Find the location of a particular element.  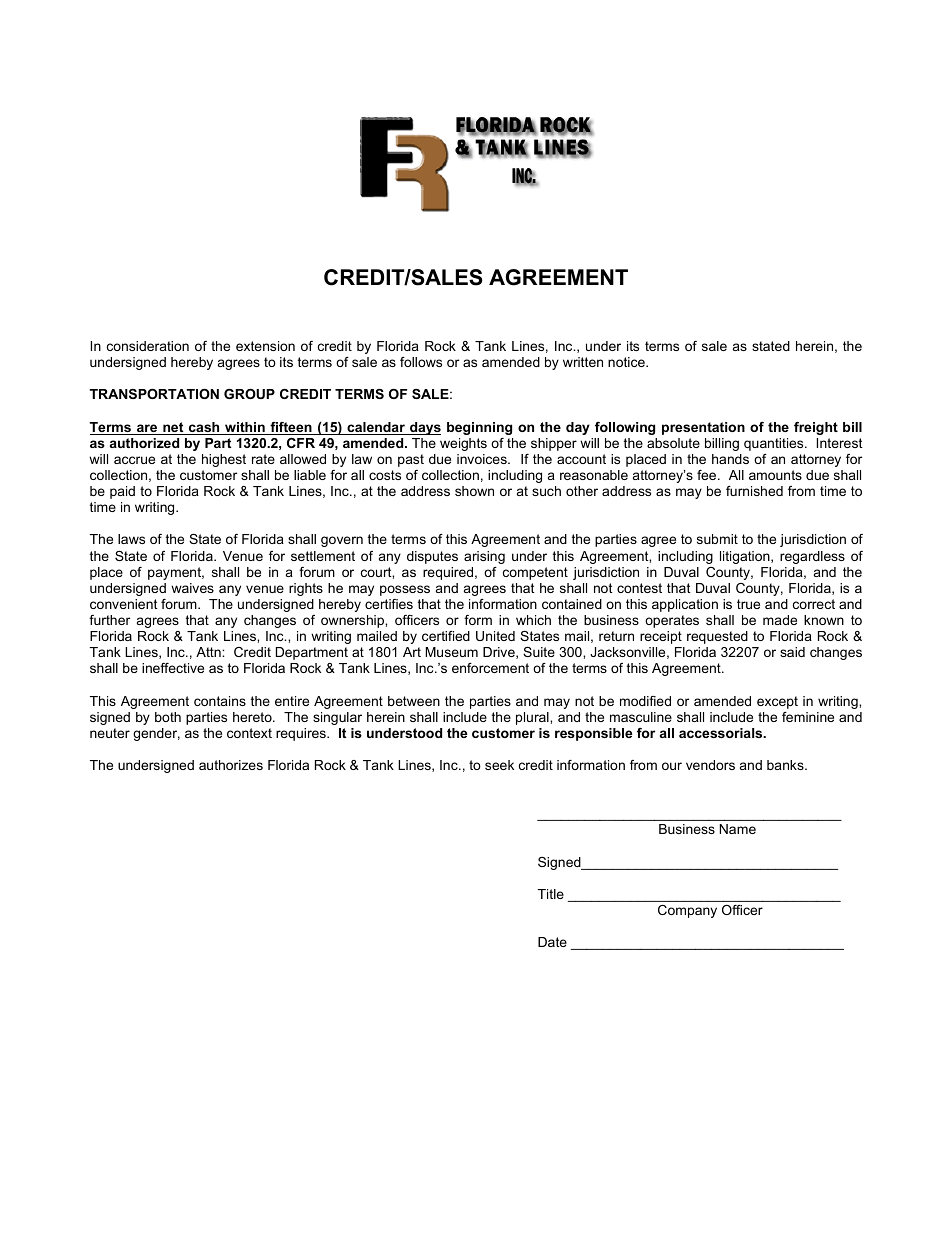

Date is located at coordinates (552, 942).
